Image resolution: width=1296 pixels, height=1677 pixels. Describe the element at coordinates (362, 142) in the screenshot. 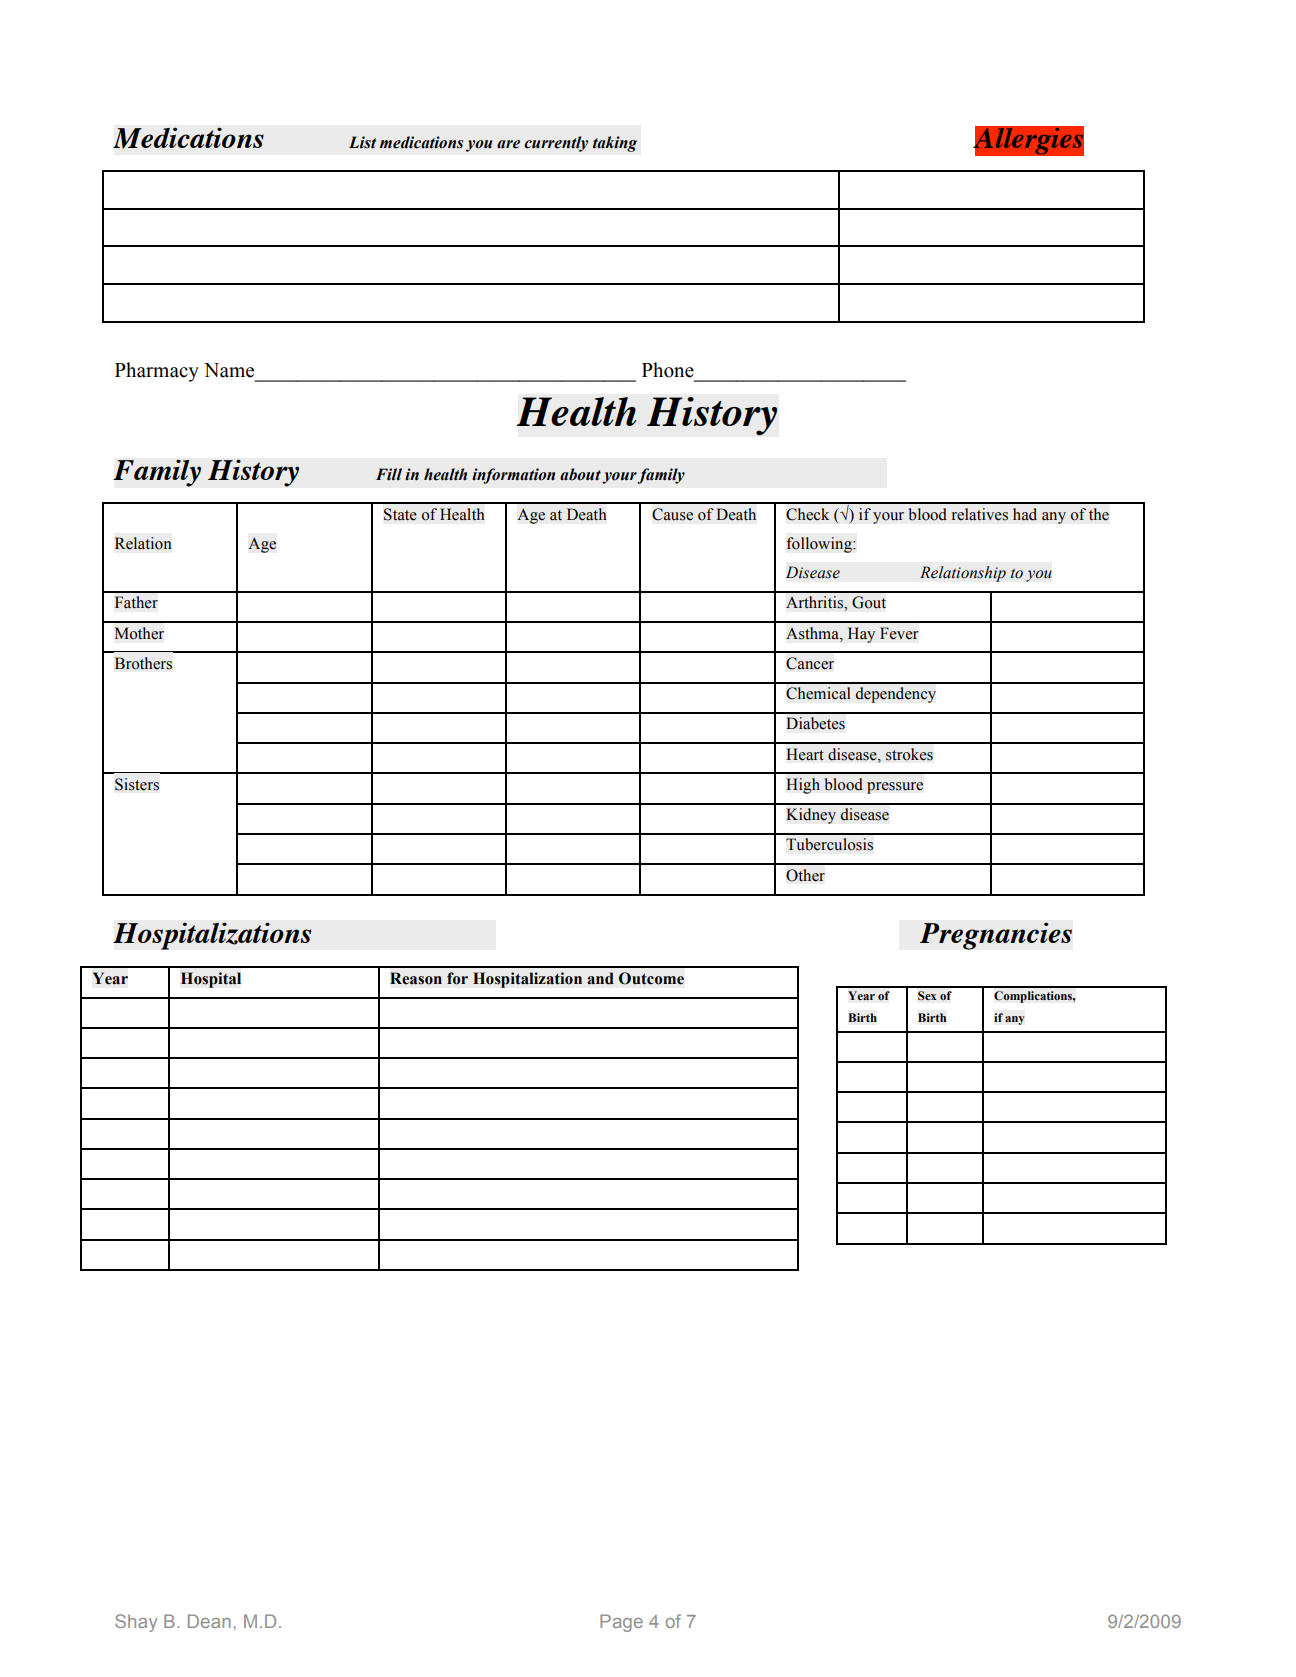

I see `List` at that location.
